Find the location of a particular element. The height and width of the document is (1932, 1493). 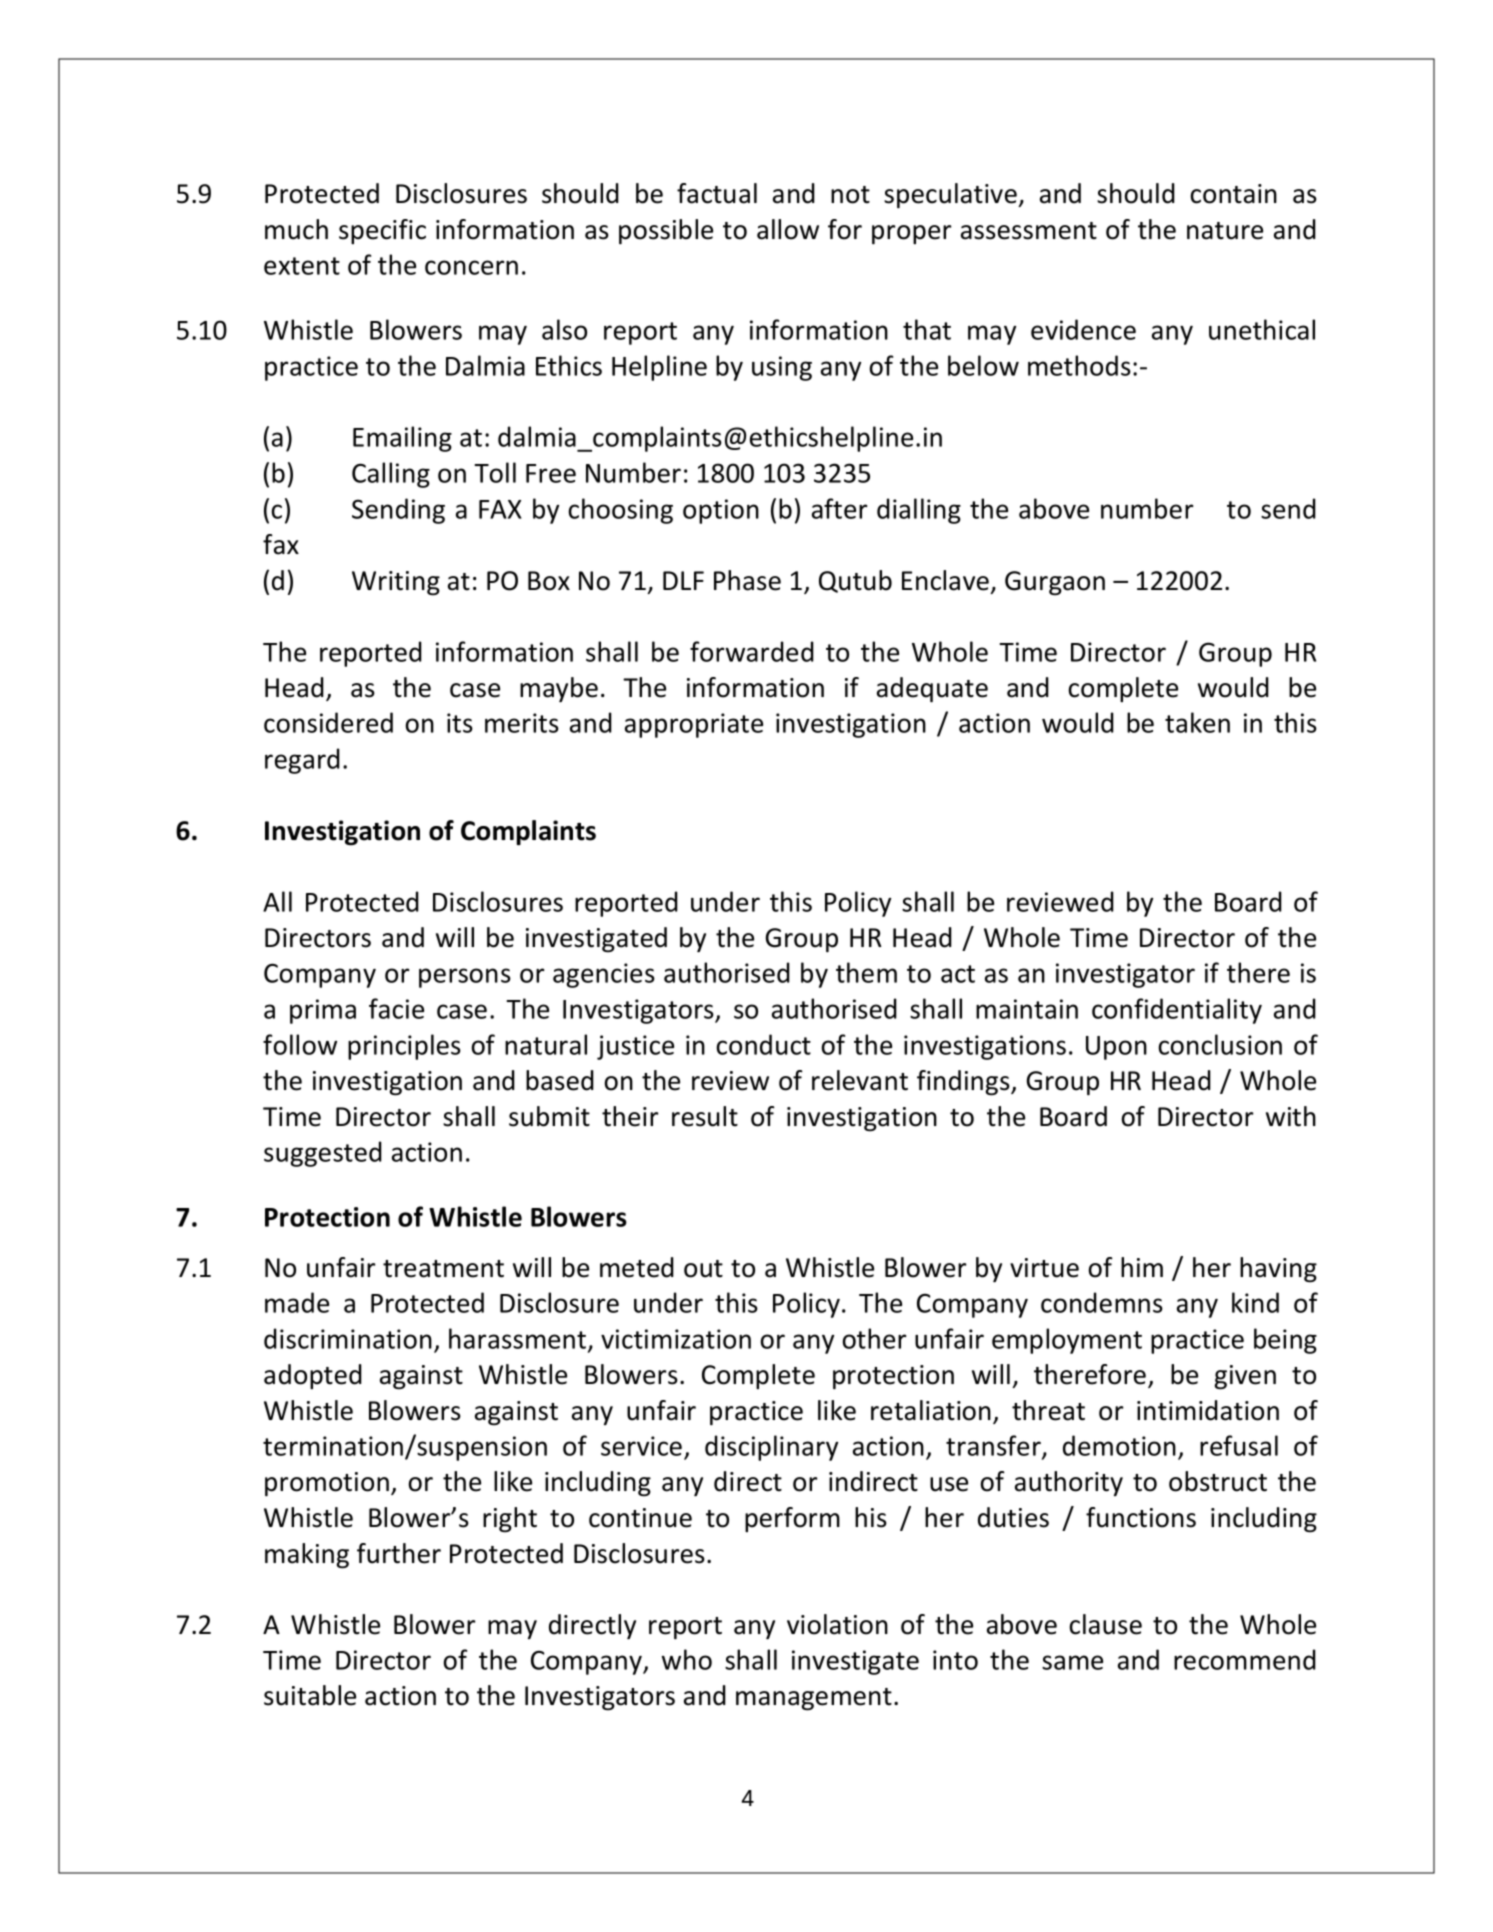

violation is located at coordinates (837, 1624).
